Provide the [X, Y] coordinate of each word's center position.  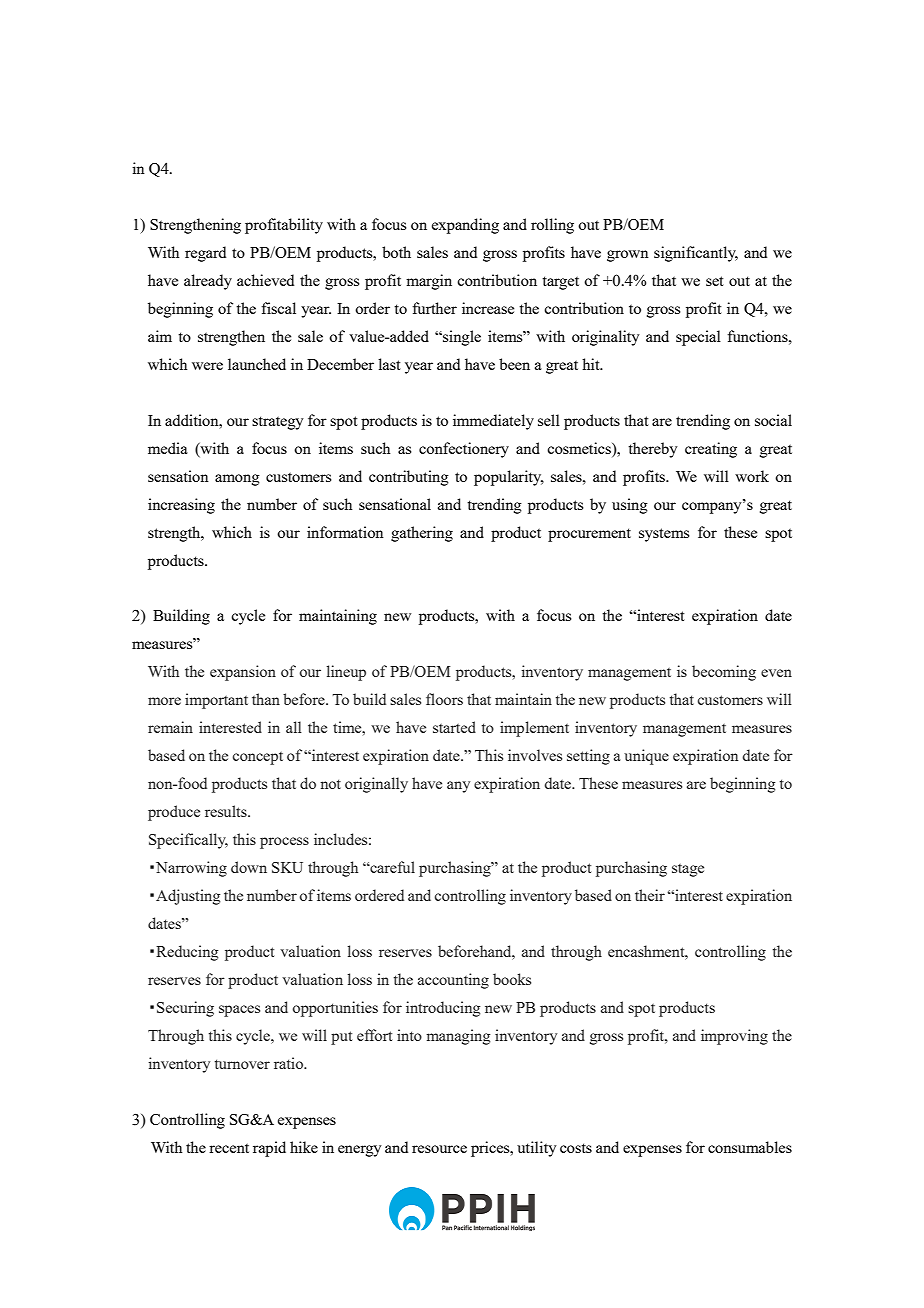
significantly [696, 254]
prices [491, 1149]
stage [688, 870]
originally [376, 785]
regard [205, 254]
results [227, 811]
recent [229, 1148]
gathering [422, 534]
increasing [181, 506]
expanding [465, 226]
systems [664, 535]
